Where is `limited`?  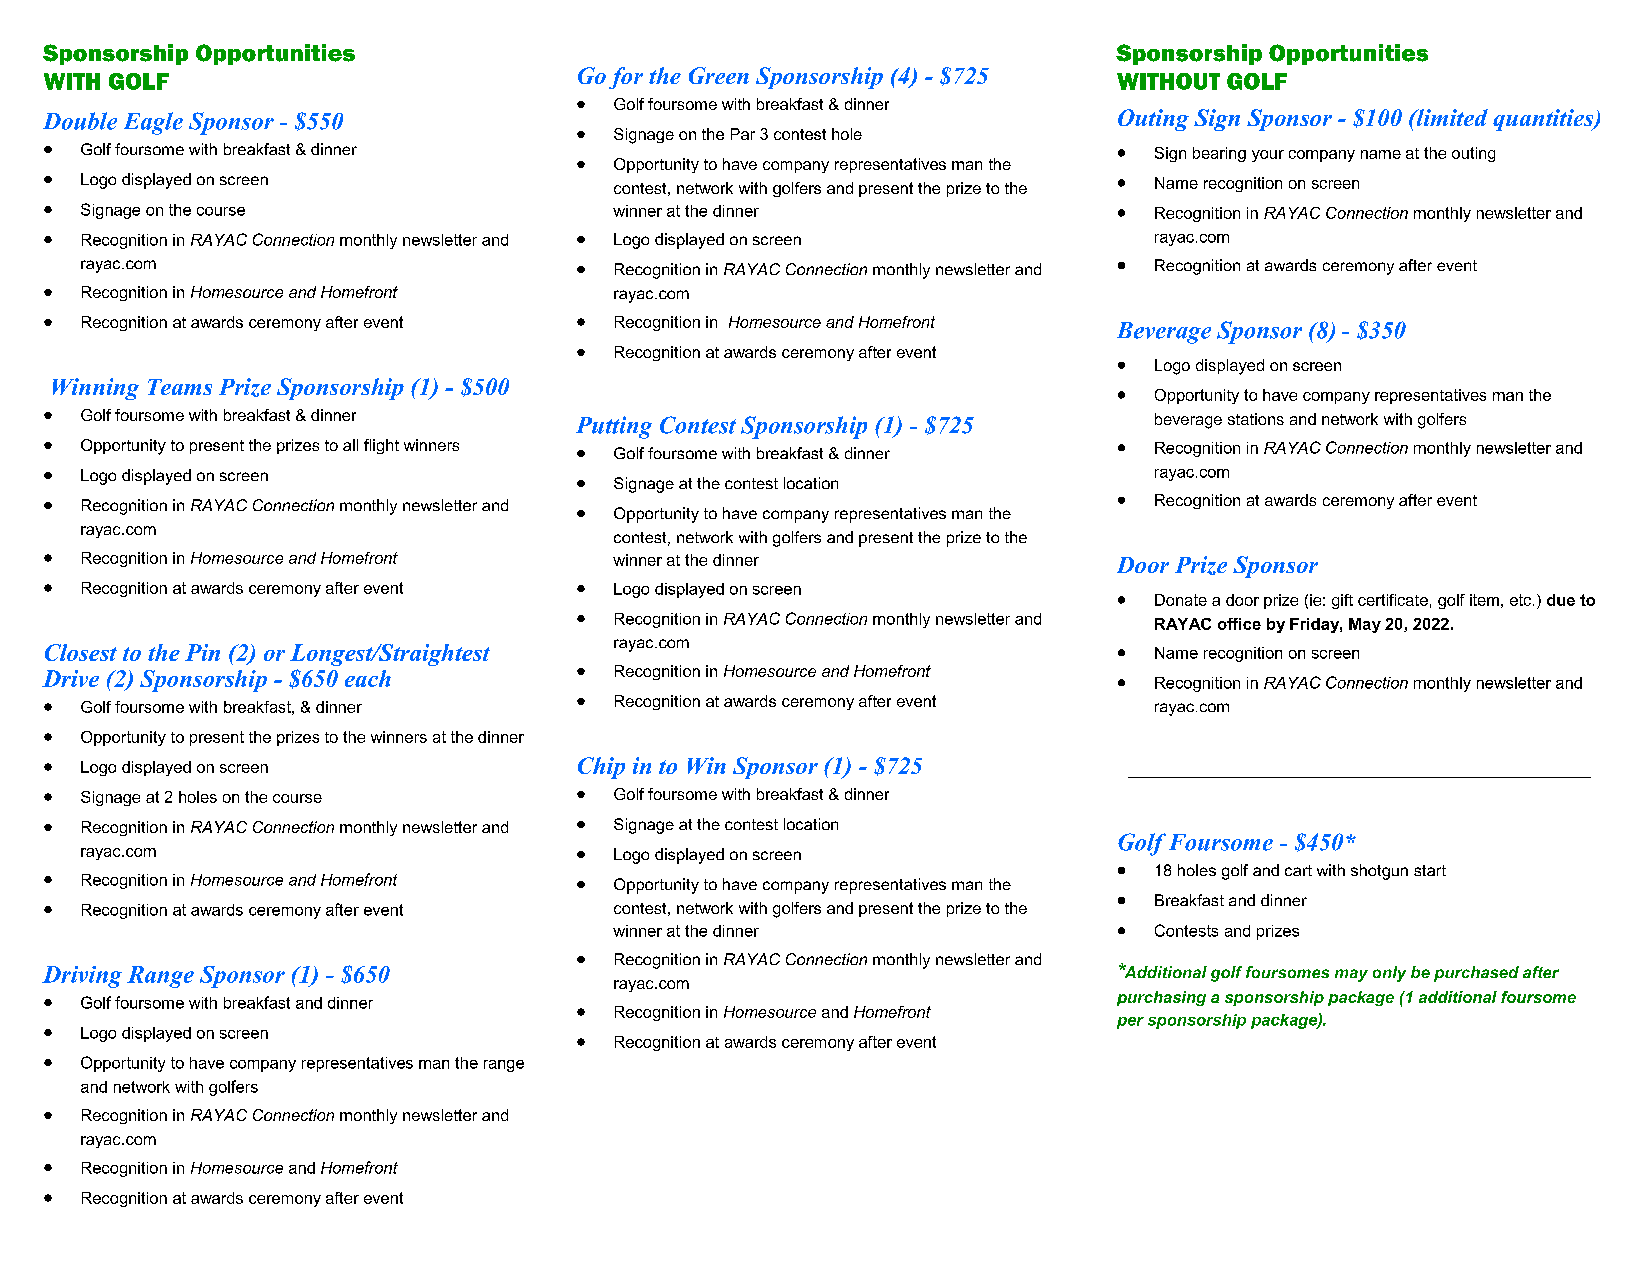
limited is located at coordinates (1451, 117).
